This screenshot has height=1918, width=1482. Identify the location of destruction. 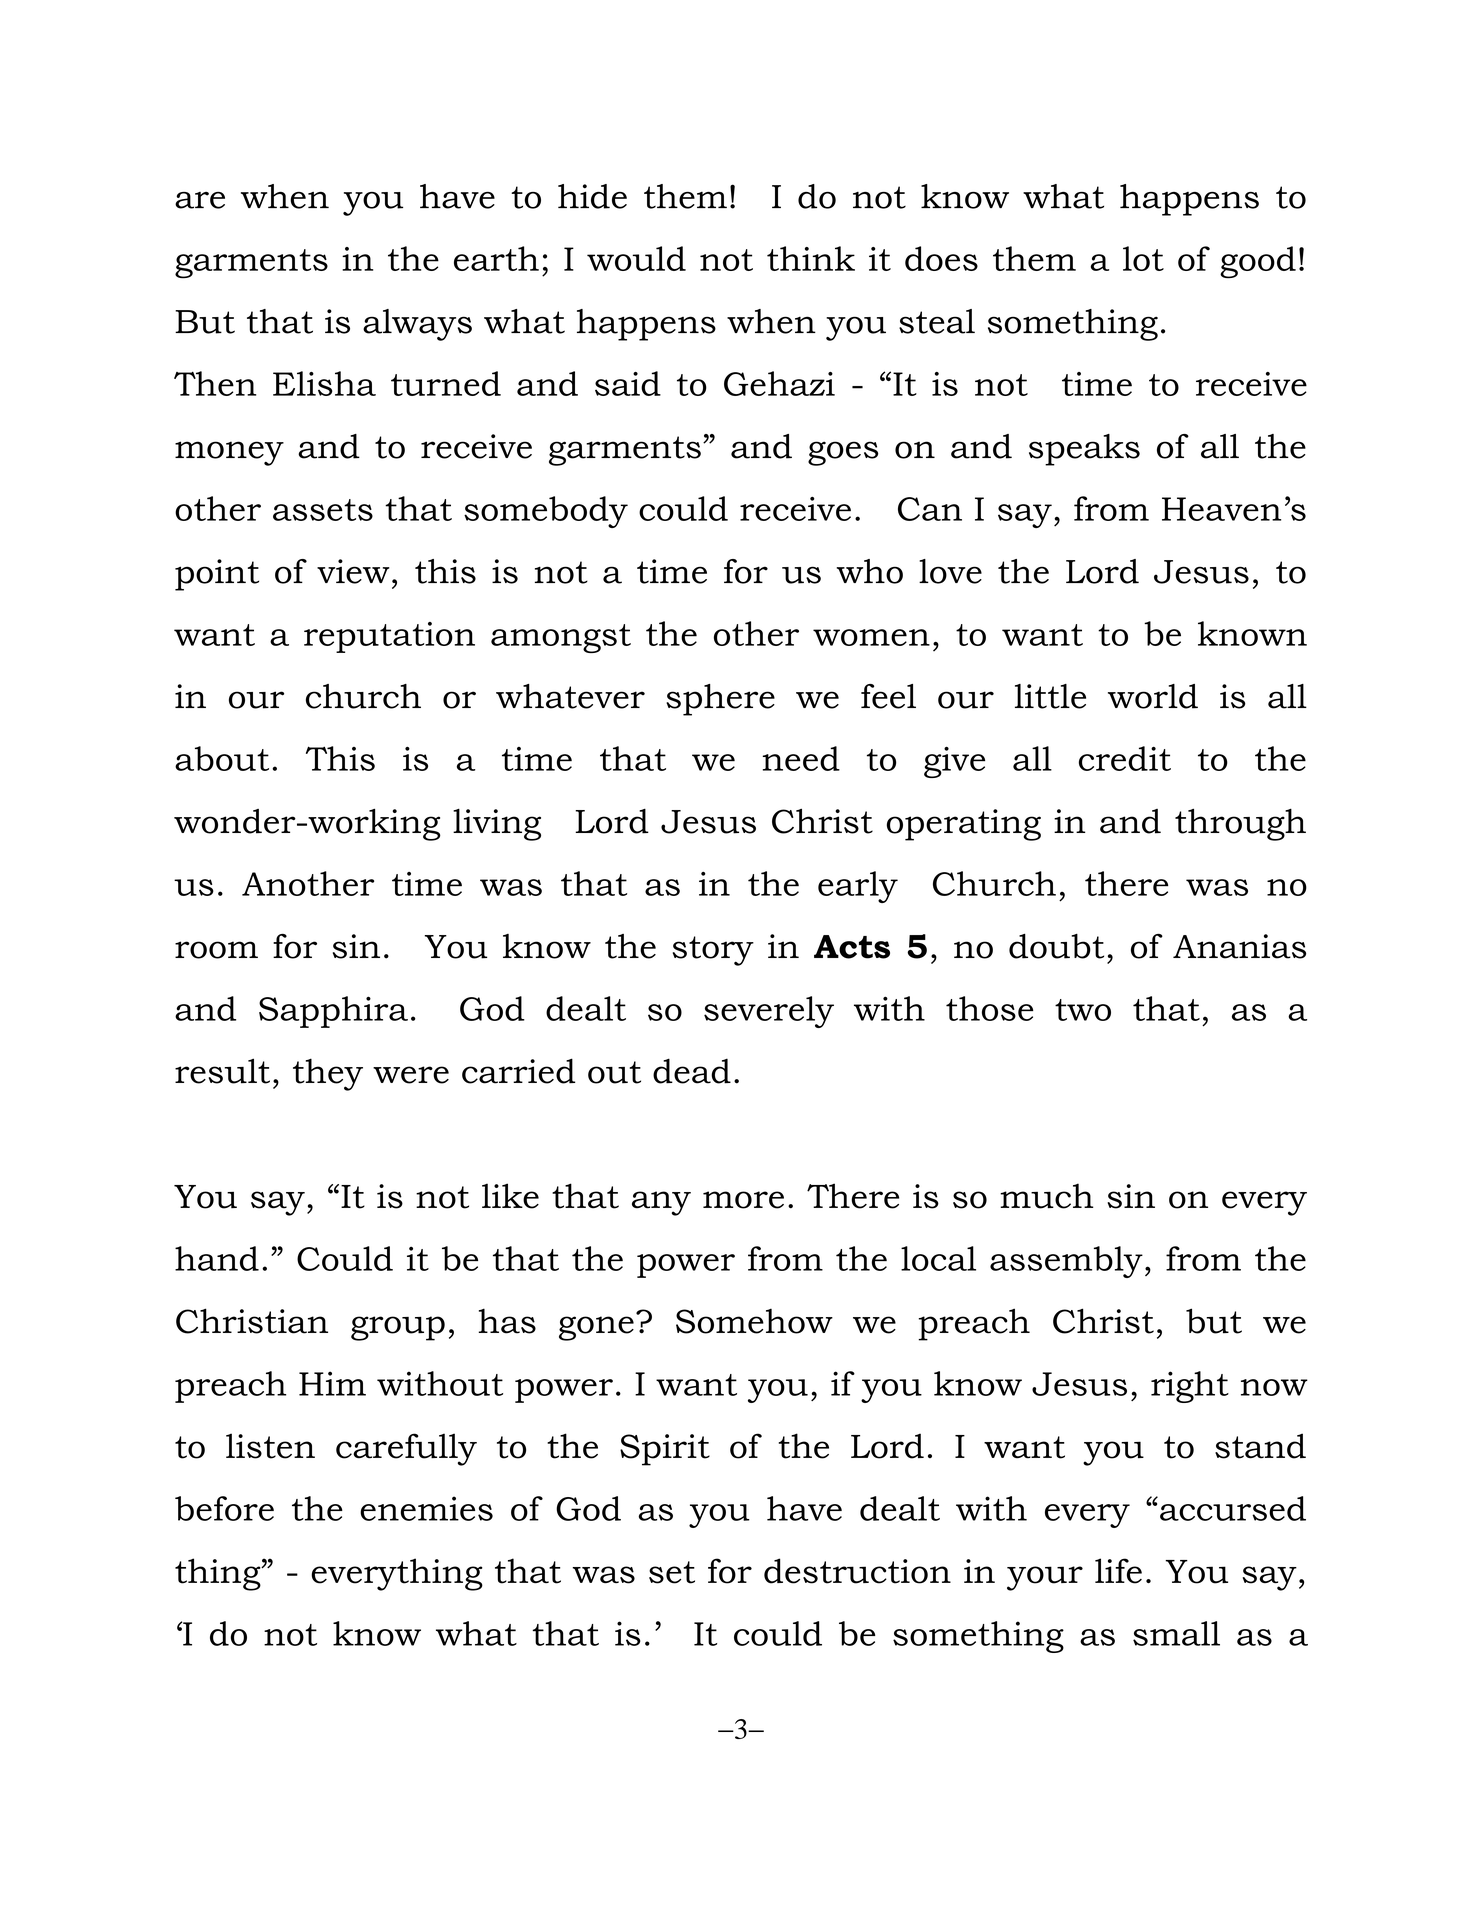
(857, 1571).
